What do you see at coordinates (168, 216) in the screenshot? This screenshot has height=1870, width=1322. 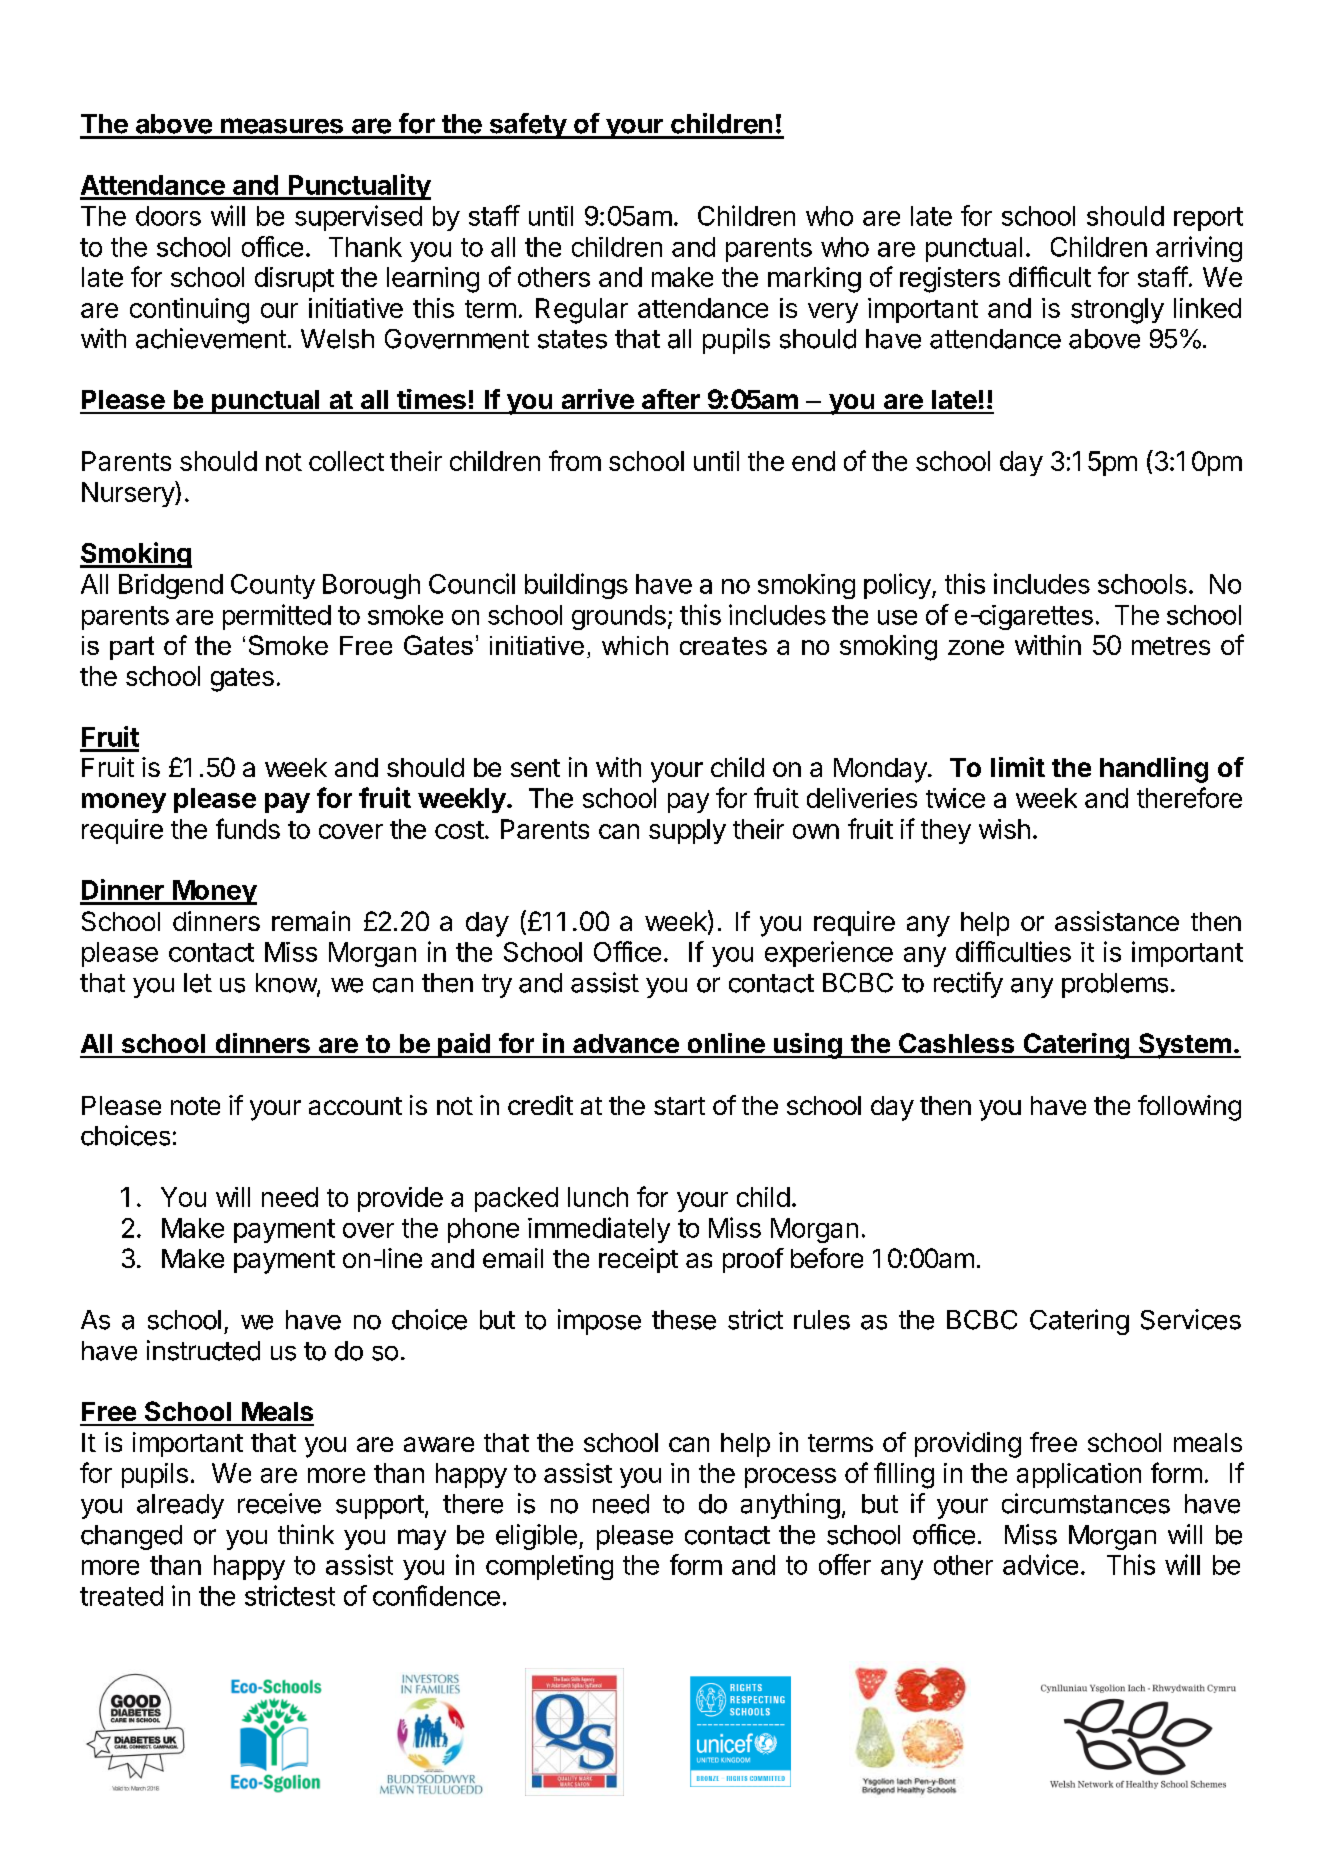 I see `doors` at bounding box center [168, 216].
